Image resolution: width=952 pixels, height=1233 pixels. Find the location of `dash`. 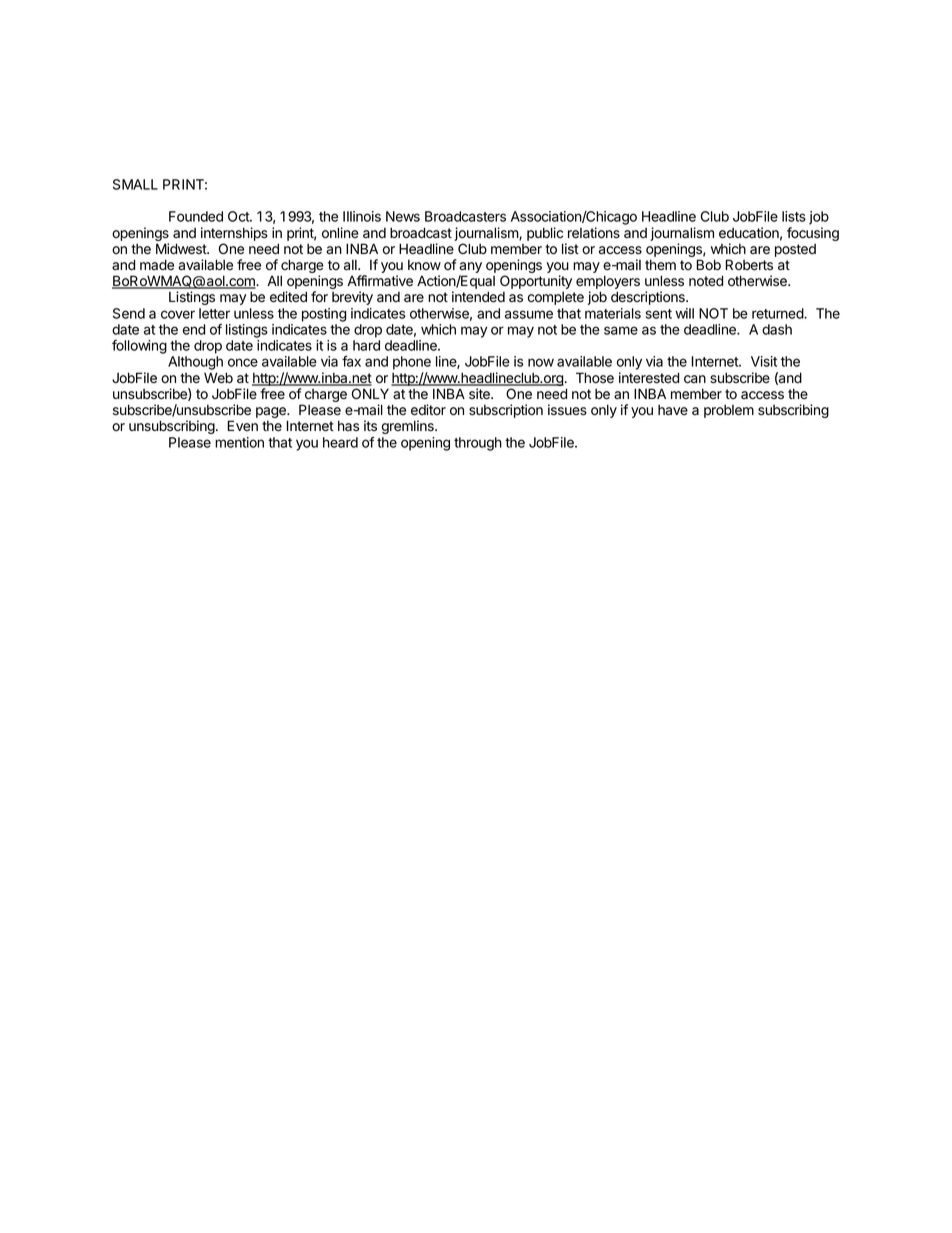

dash is located at coordinates (777, 329).
